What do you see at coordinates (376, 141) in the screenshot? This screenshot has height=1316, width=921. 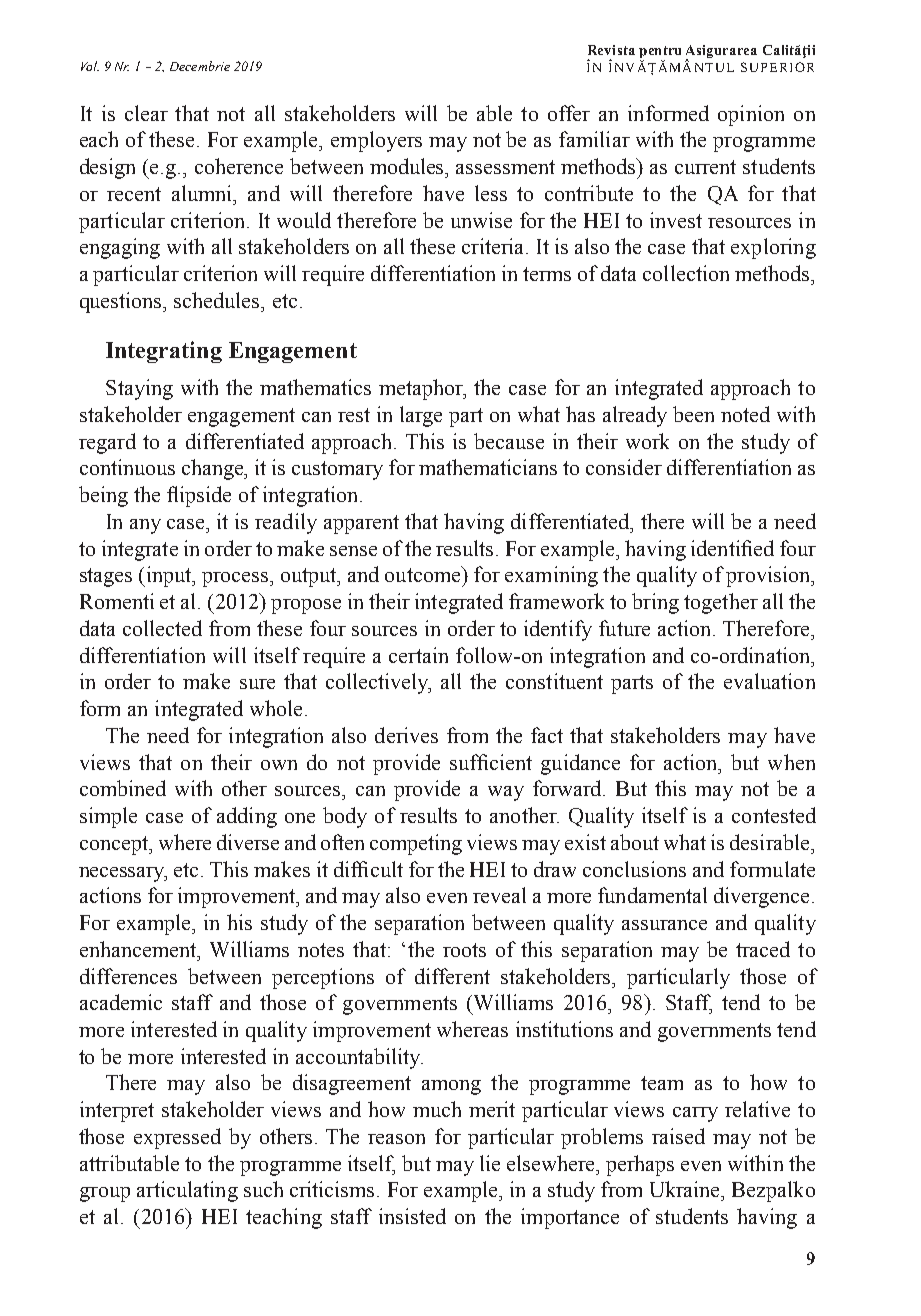 I see `employers` at bounding box center [376, 141].
